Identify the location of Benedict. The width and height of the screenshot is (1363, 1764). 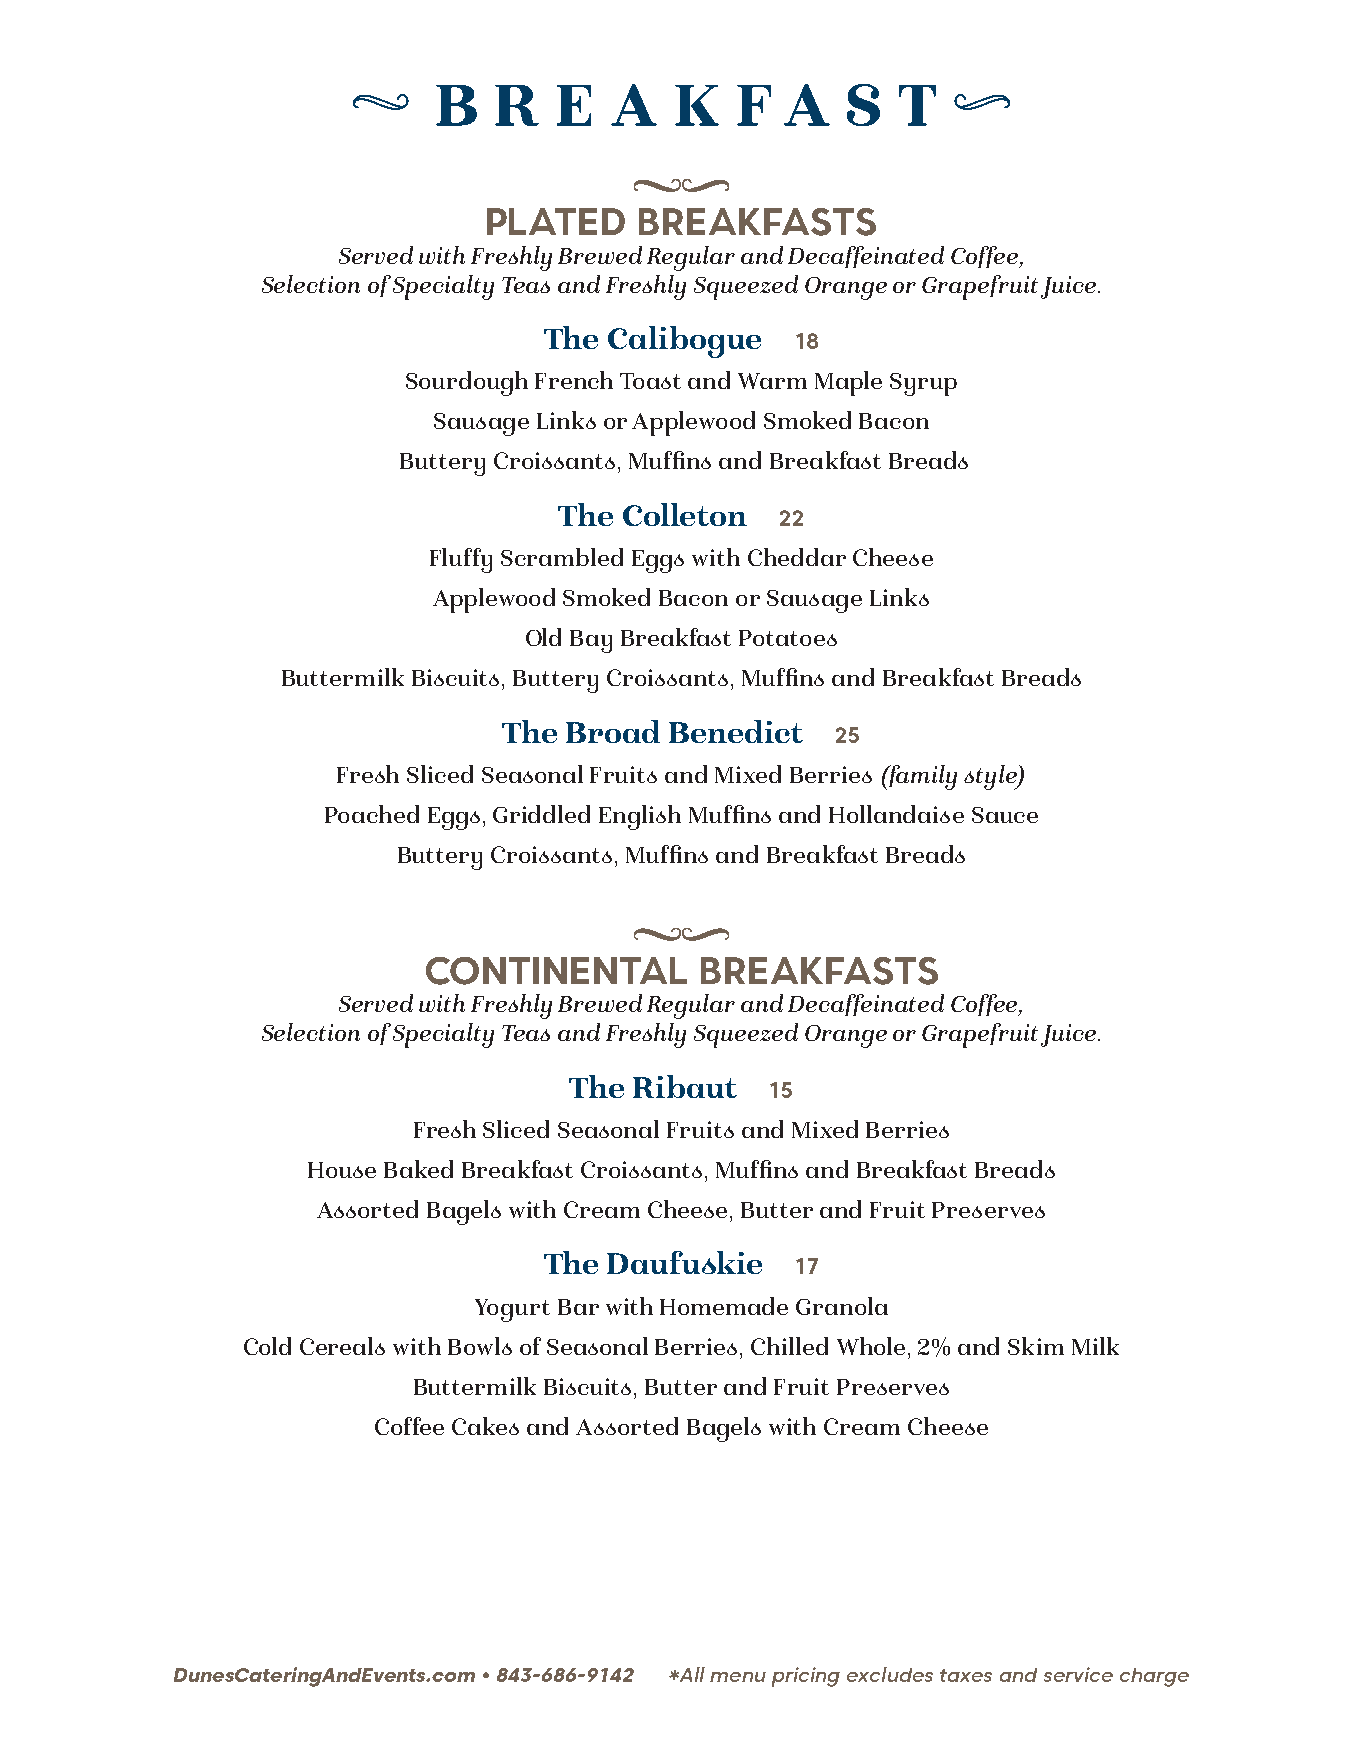
(736, 731).
